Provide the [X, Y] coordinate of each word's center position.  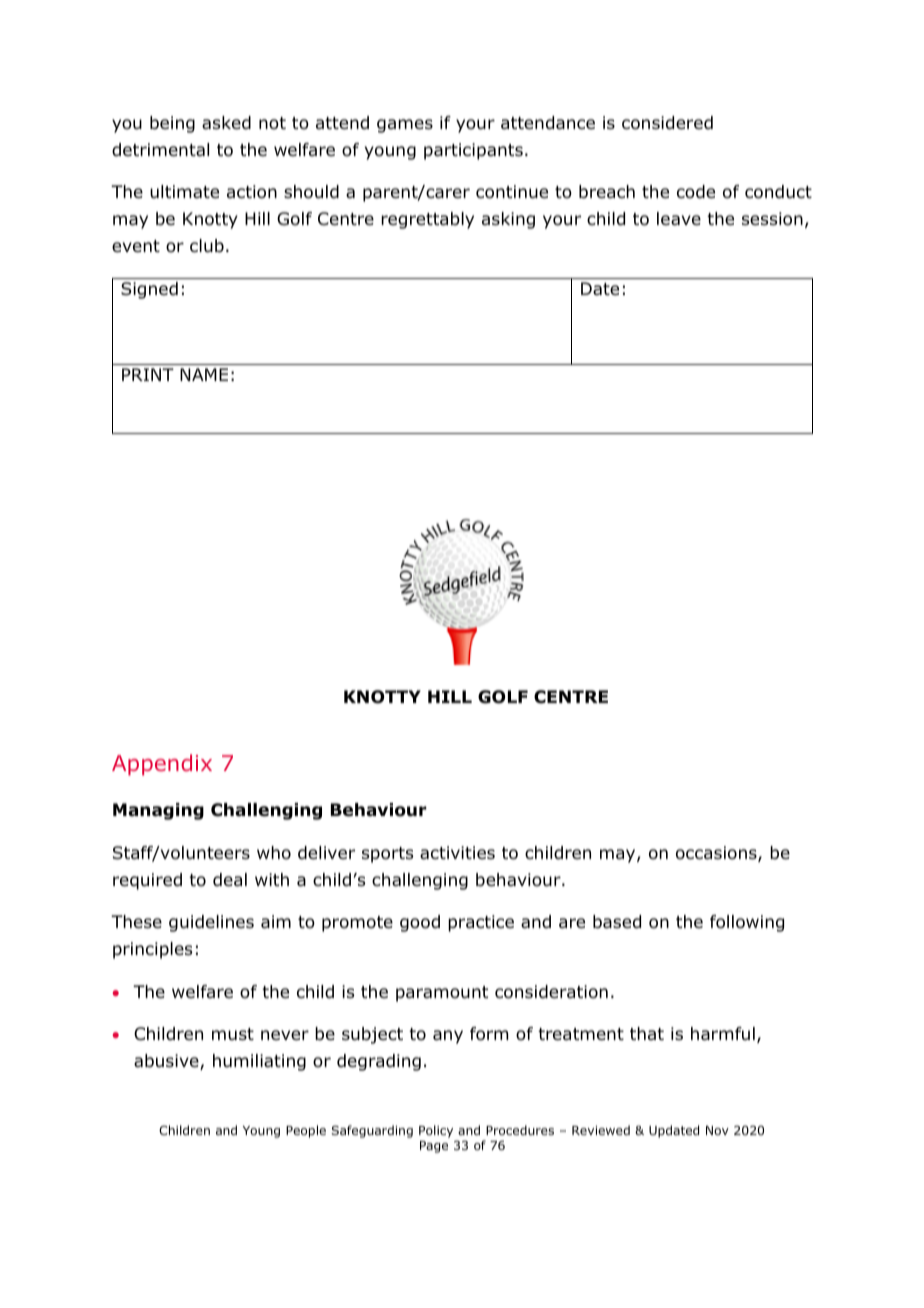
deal [230, 880]
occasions [717, 854]
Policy [436, 1131]
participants [473, 151]
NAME [204, 374]
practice [481, 923]
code [696, 192]
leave [679, 219]
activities [457, 853]
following [747, 923]
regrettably [427, 220]
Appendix [162, 765]
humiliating [259, 1062]
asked [226, 123]
